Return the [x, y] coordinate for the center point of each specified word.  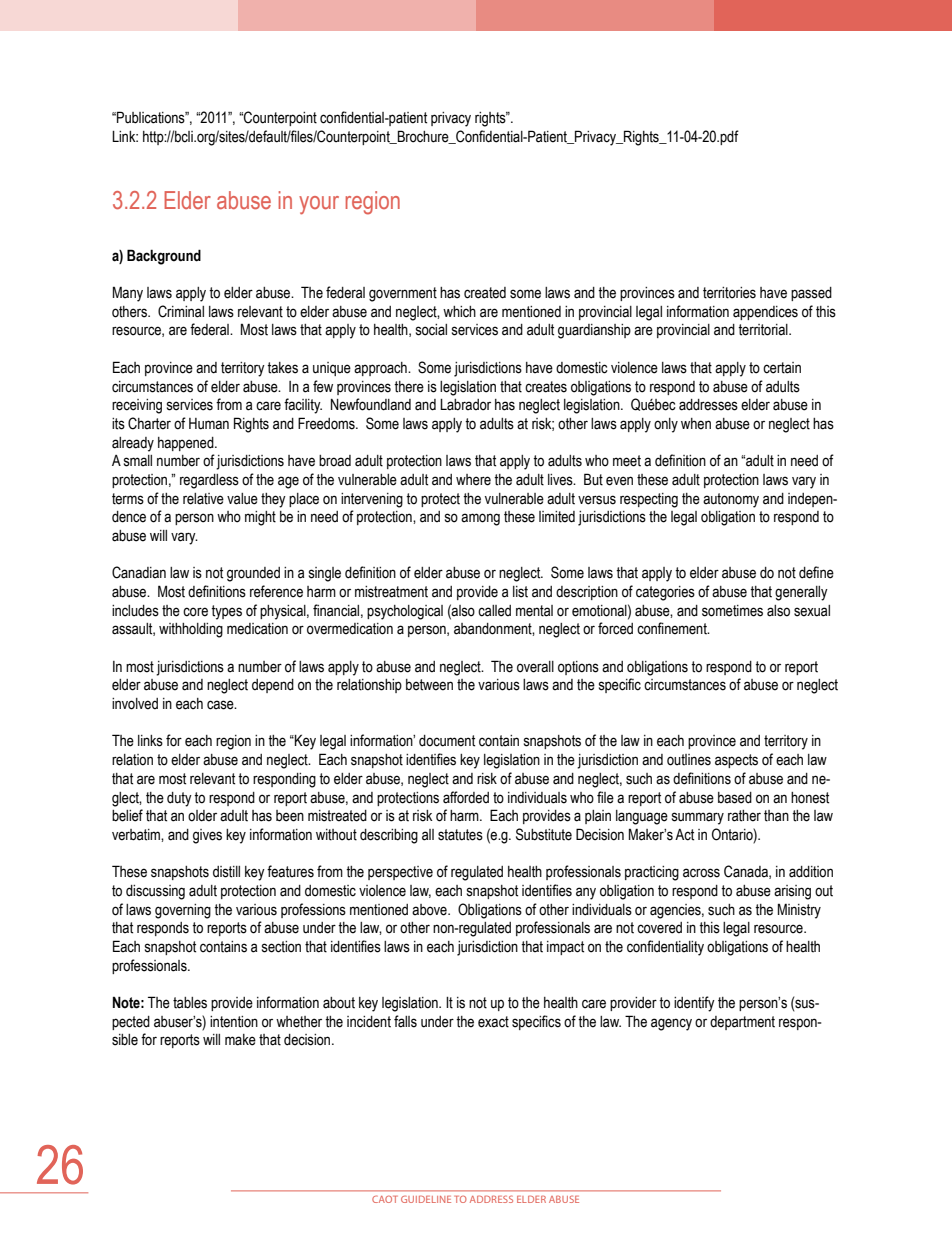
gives [207, 836]
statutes [460, 835]
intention [234, 1022]
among [480, 519]
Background [164, 257]
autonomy [731, 500]
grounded [253, 574]
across [701, 873]
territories [729, 293]
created [485, 293]
